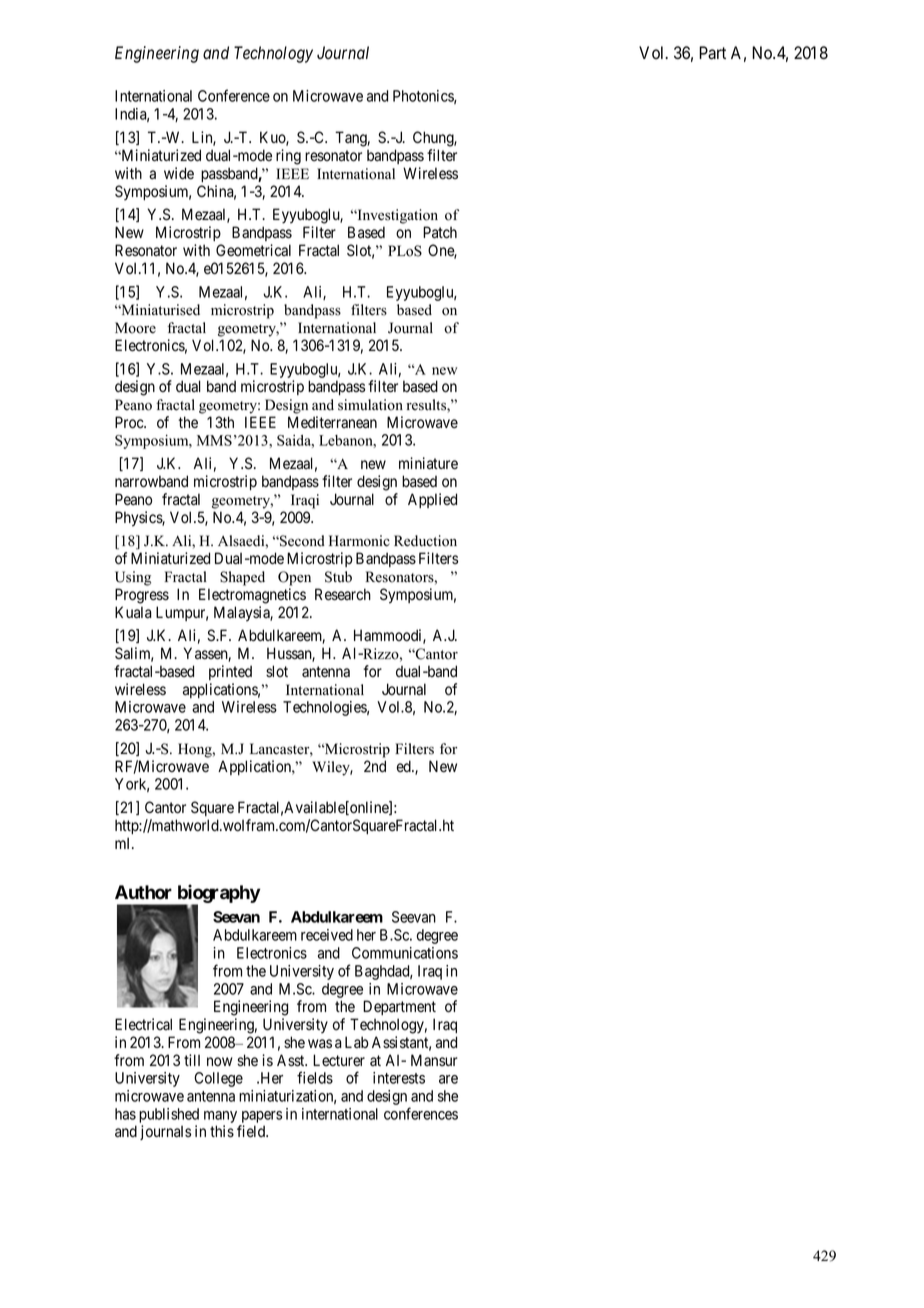  I want to click on wide, so click(179, 173).
